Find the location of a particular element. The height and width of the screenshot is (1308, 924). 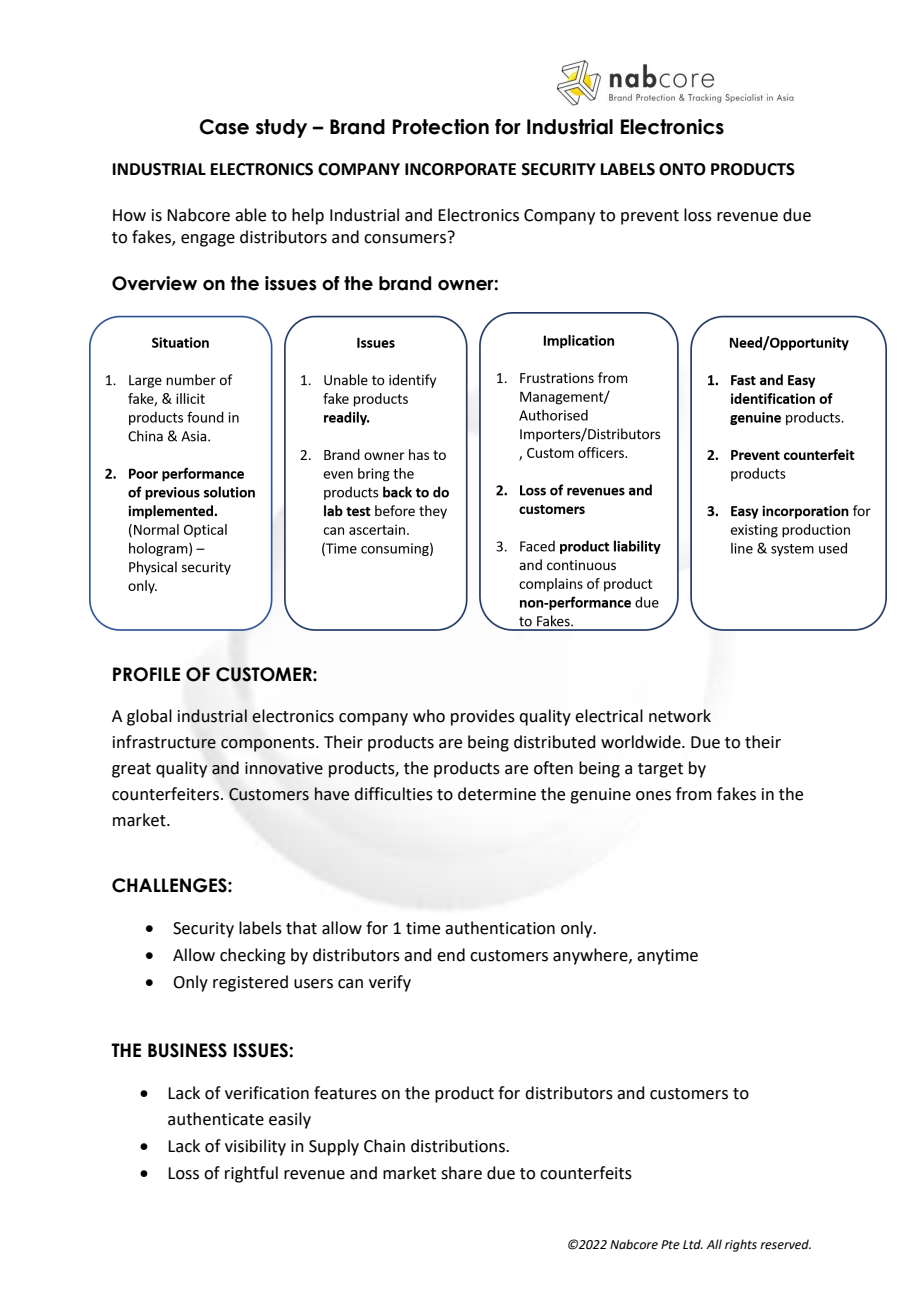

share is located at coordinates (461, 1173).
